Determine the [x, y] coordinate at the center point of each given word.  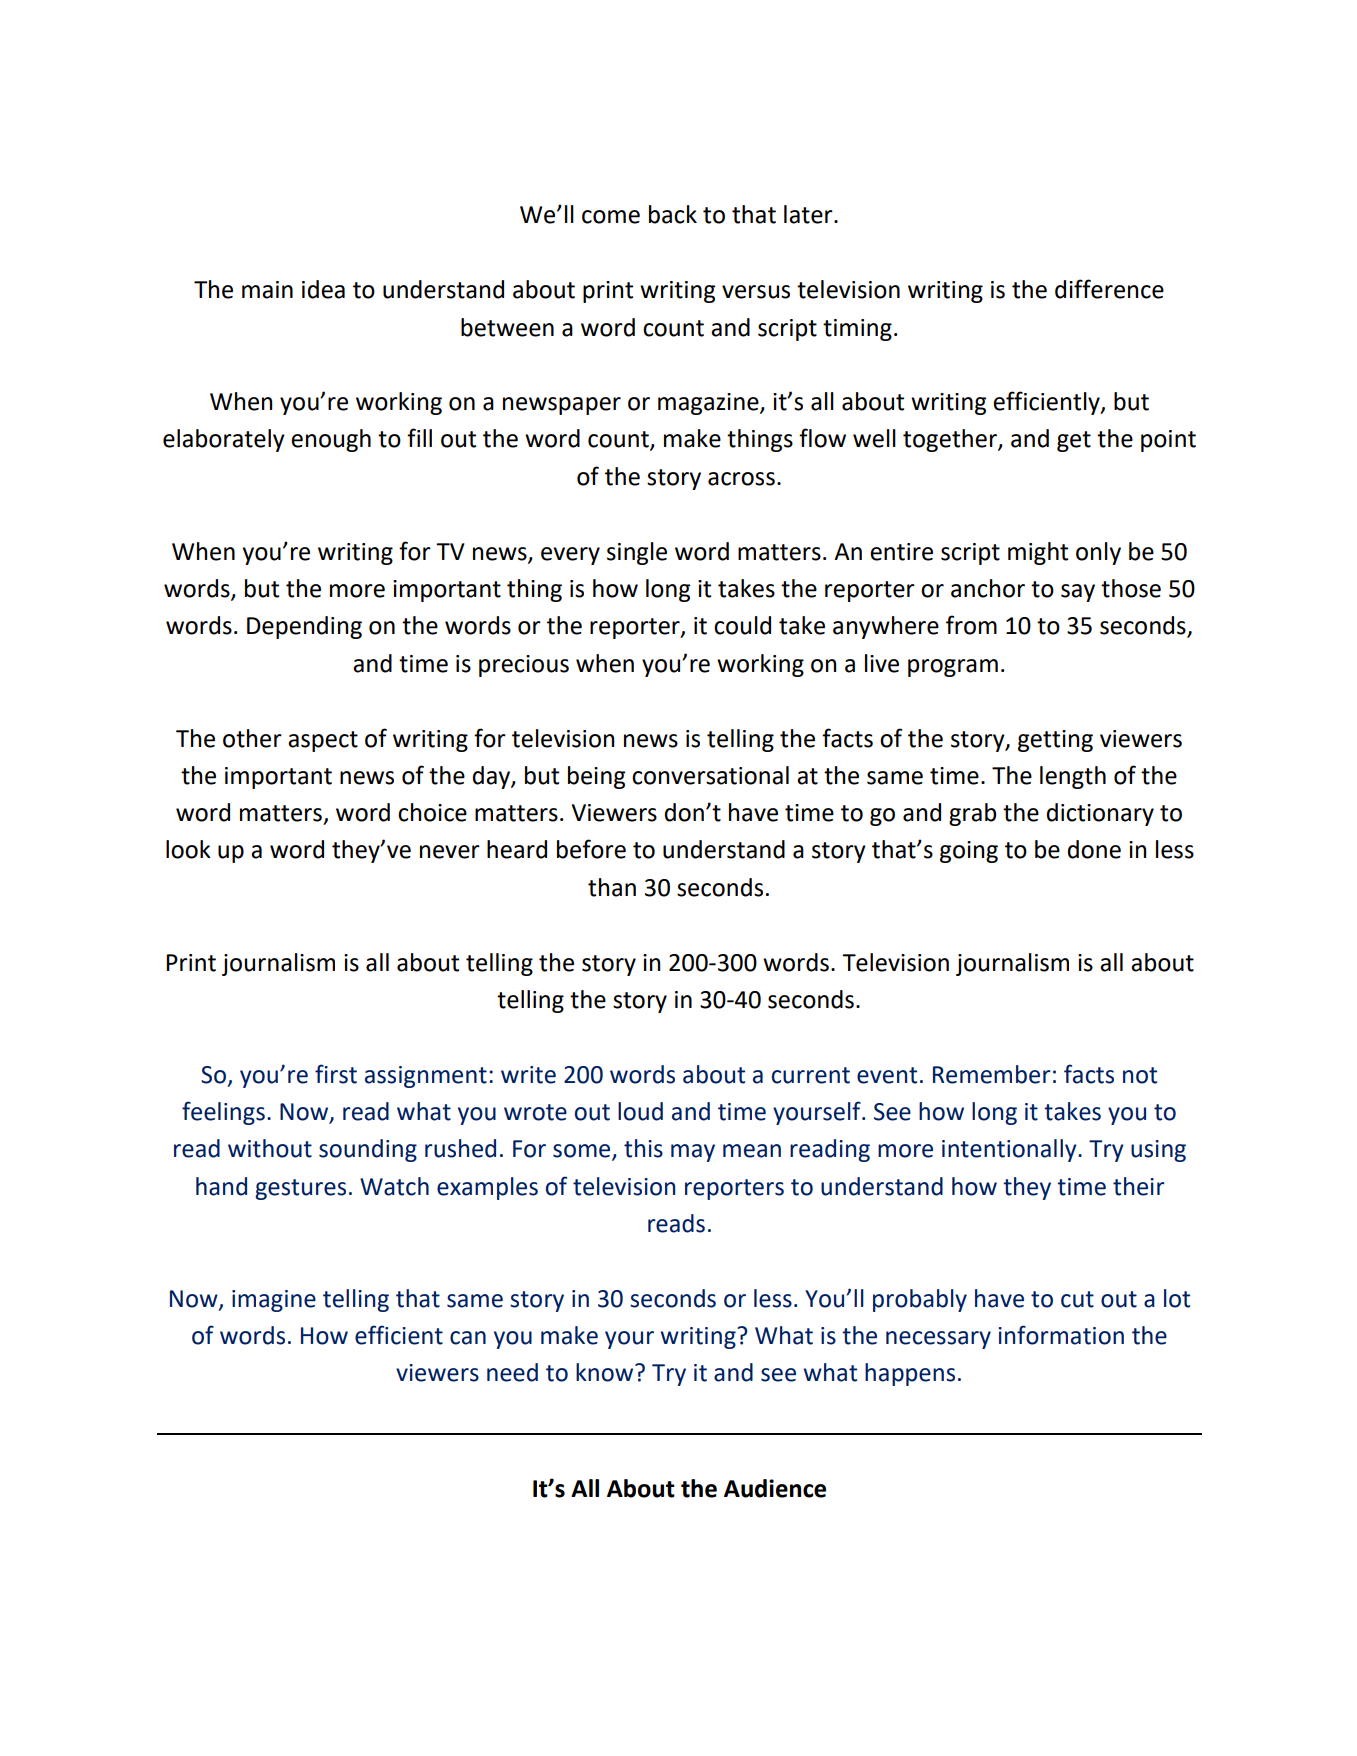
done [1094, 849]
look [188, 849]
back [673, 214]
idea [323, 289]
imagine [274, 1301]
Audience [775, 1488]
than [612, 887]
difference [1109, 289]
